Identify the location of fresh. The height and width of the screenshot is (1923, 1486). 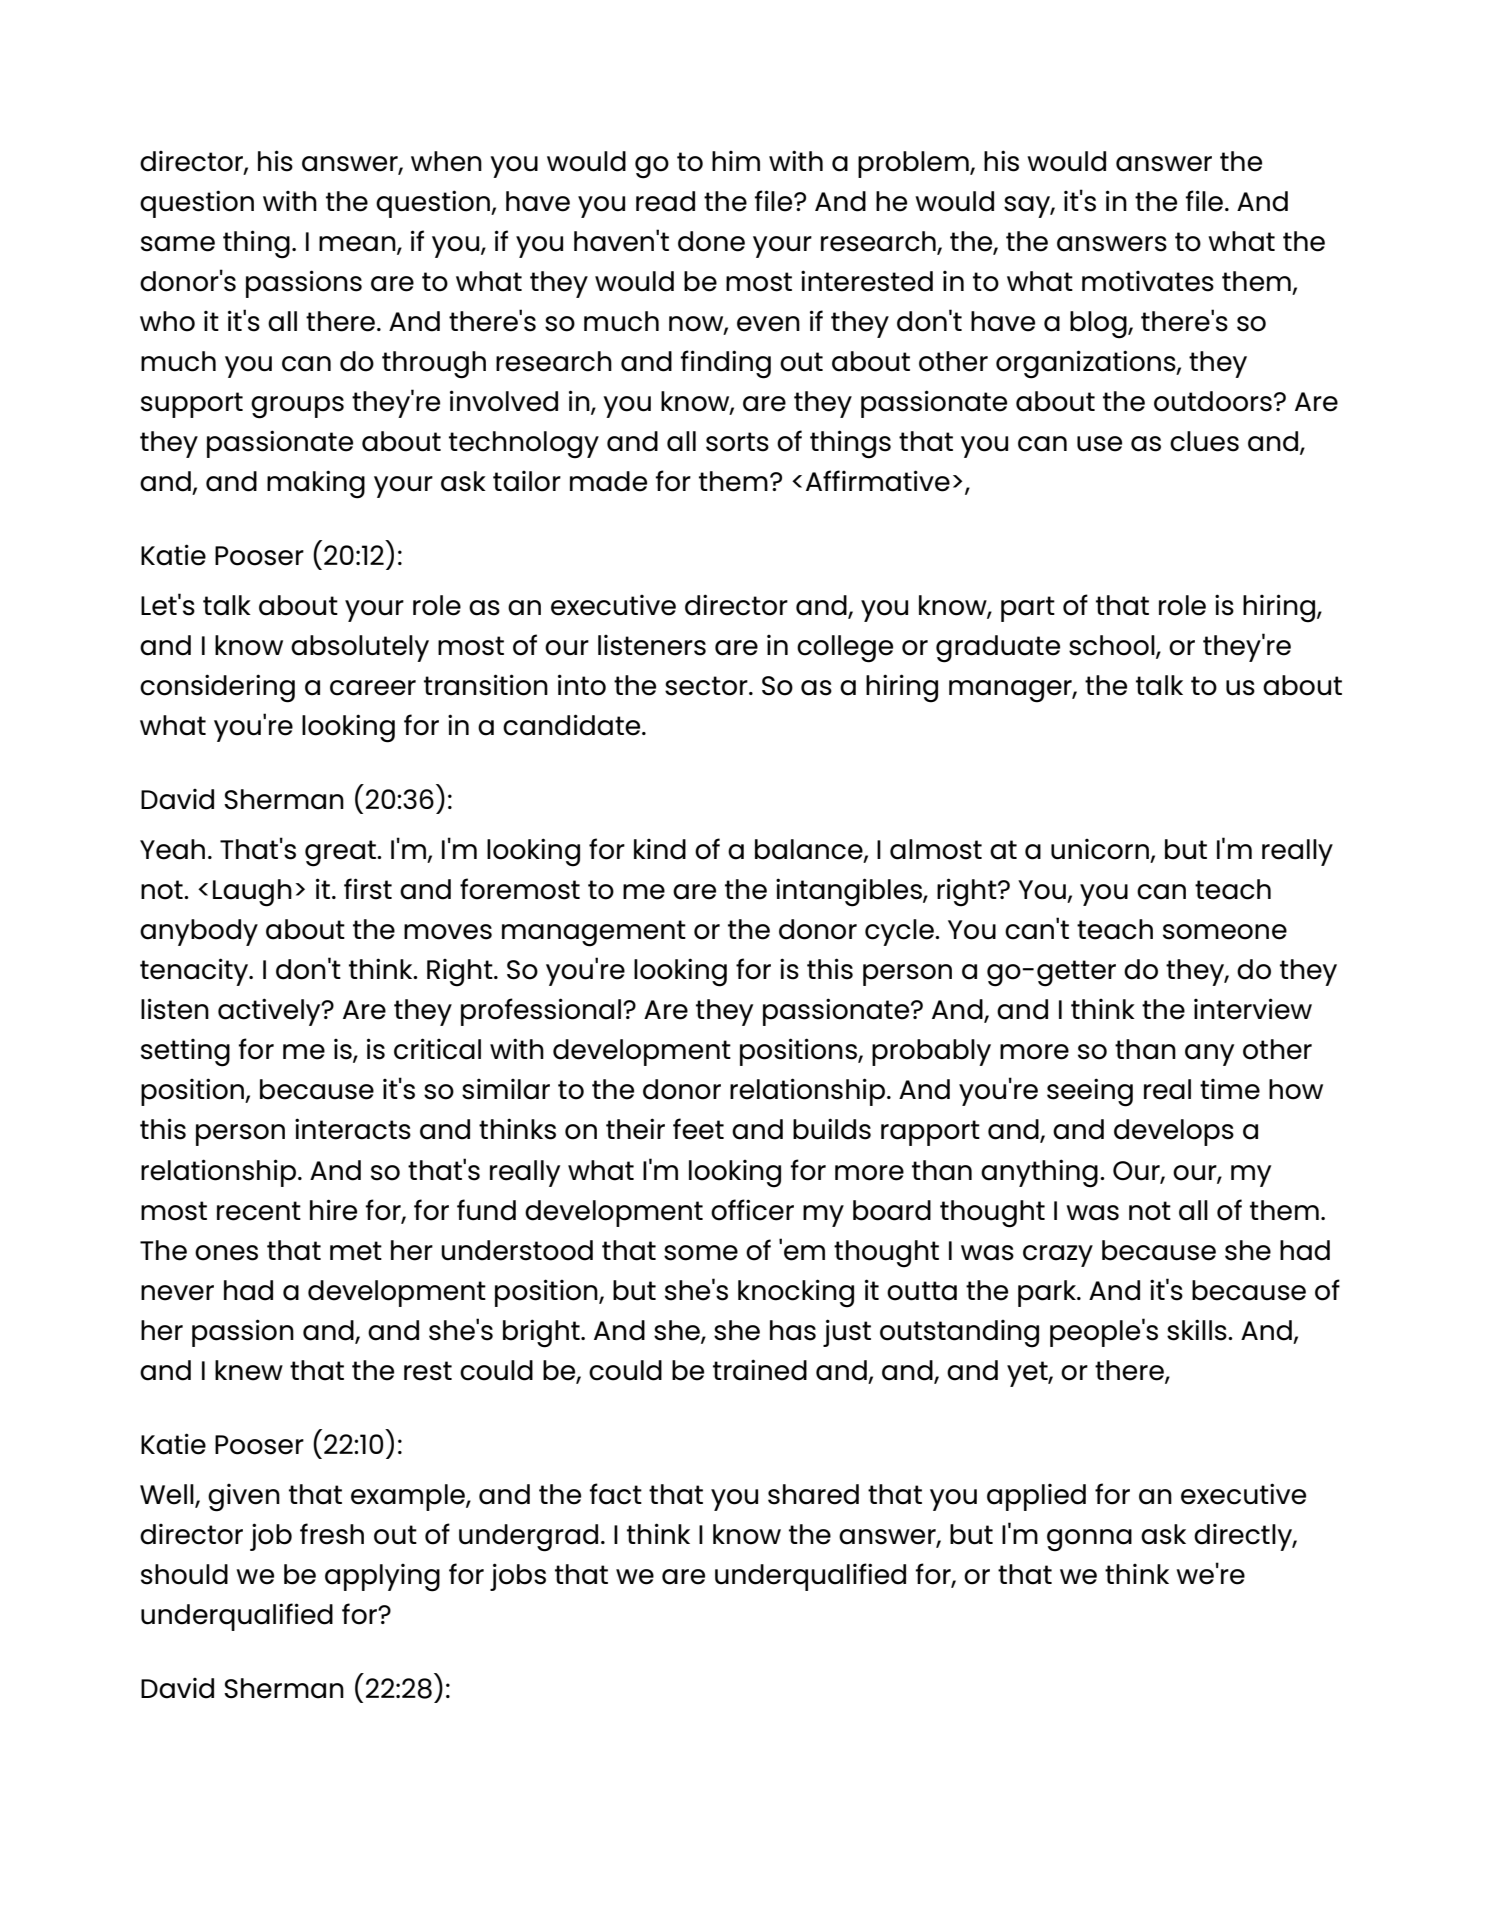
(332, 1534).
